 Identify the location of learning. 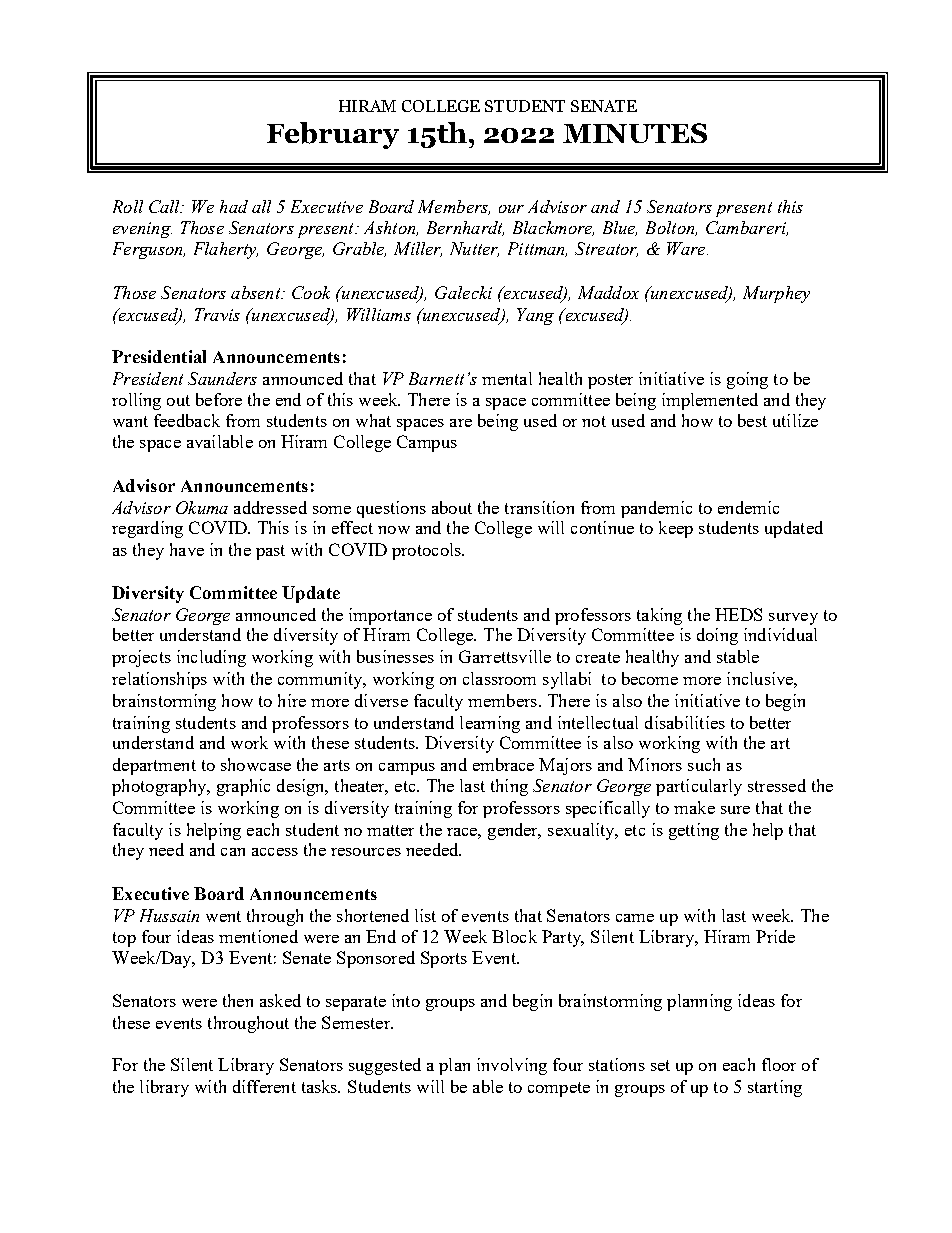
(490, 724).
